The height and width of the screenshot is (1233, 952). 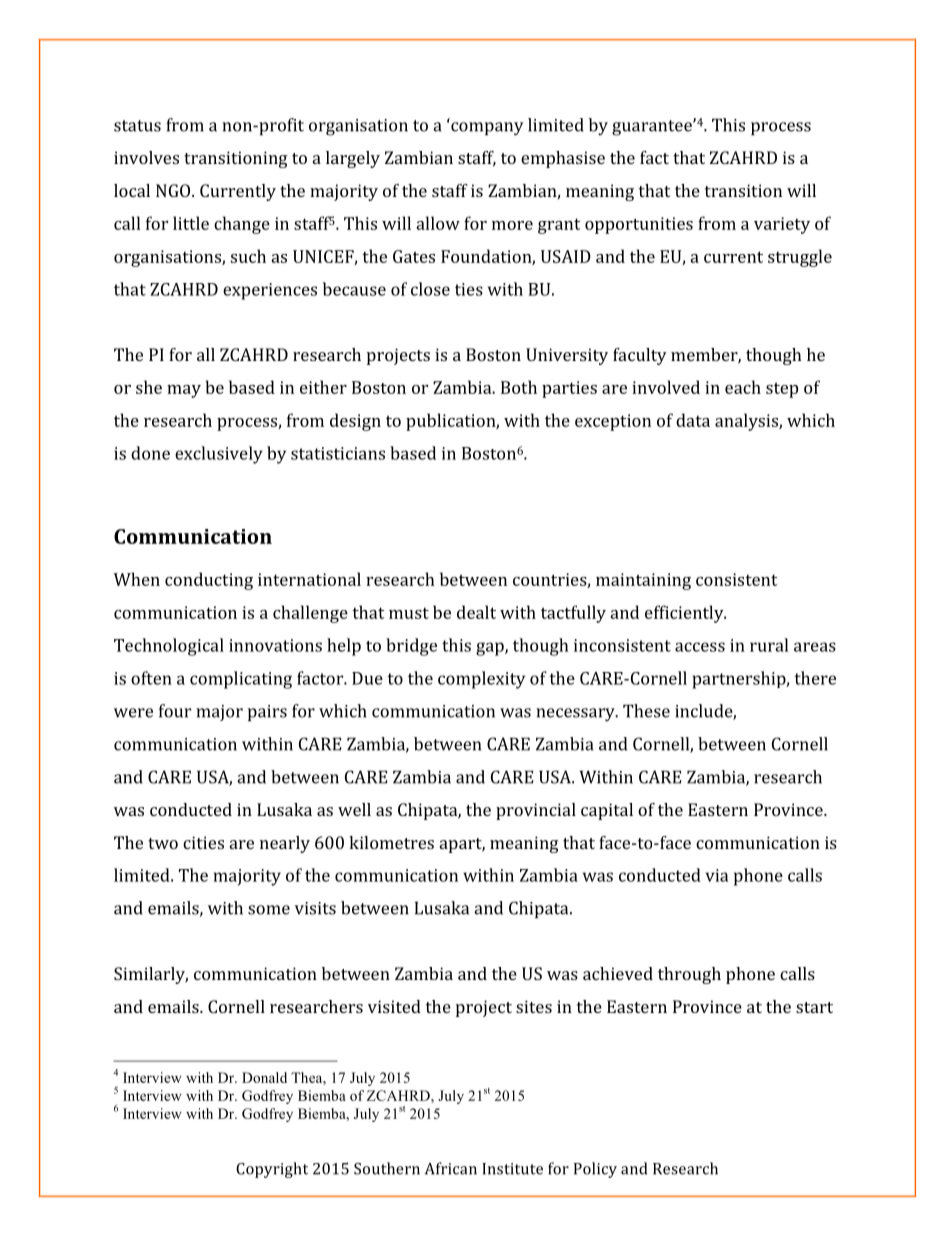 I want to click on gap, so click(x=491, y=649).
